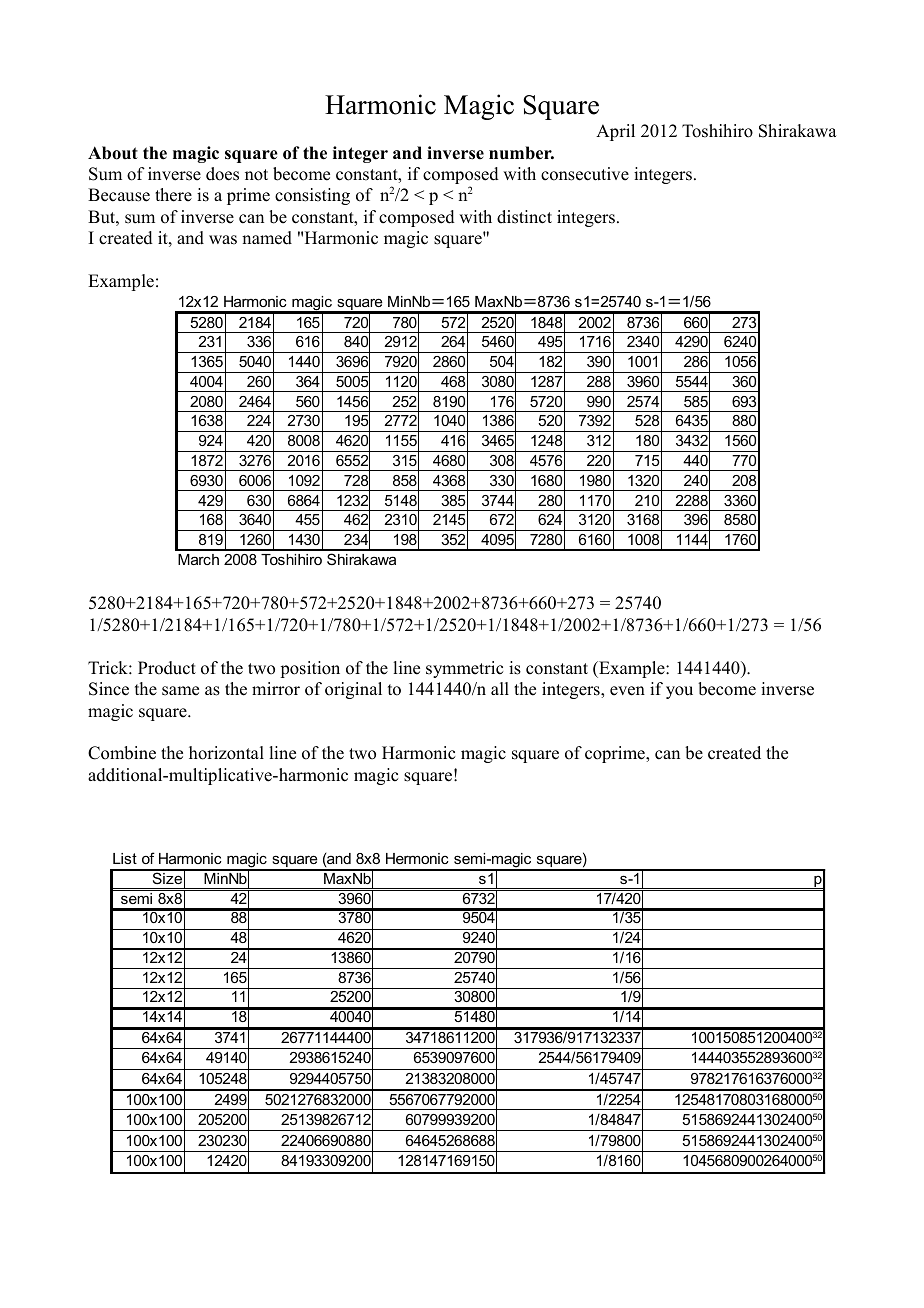  I want to click on named, so click(267, 238).
